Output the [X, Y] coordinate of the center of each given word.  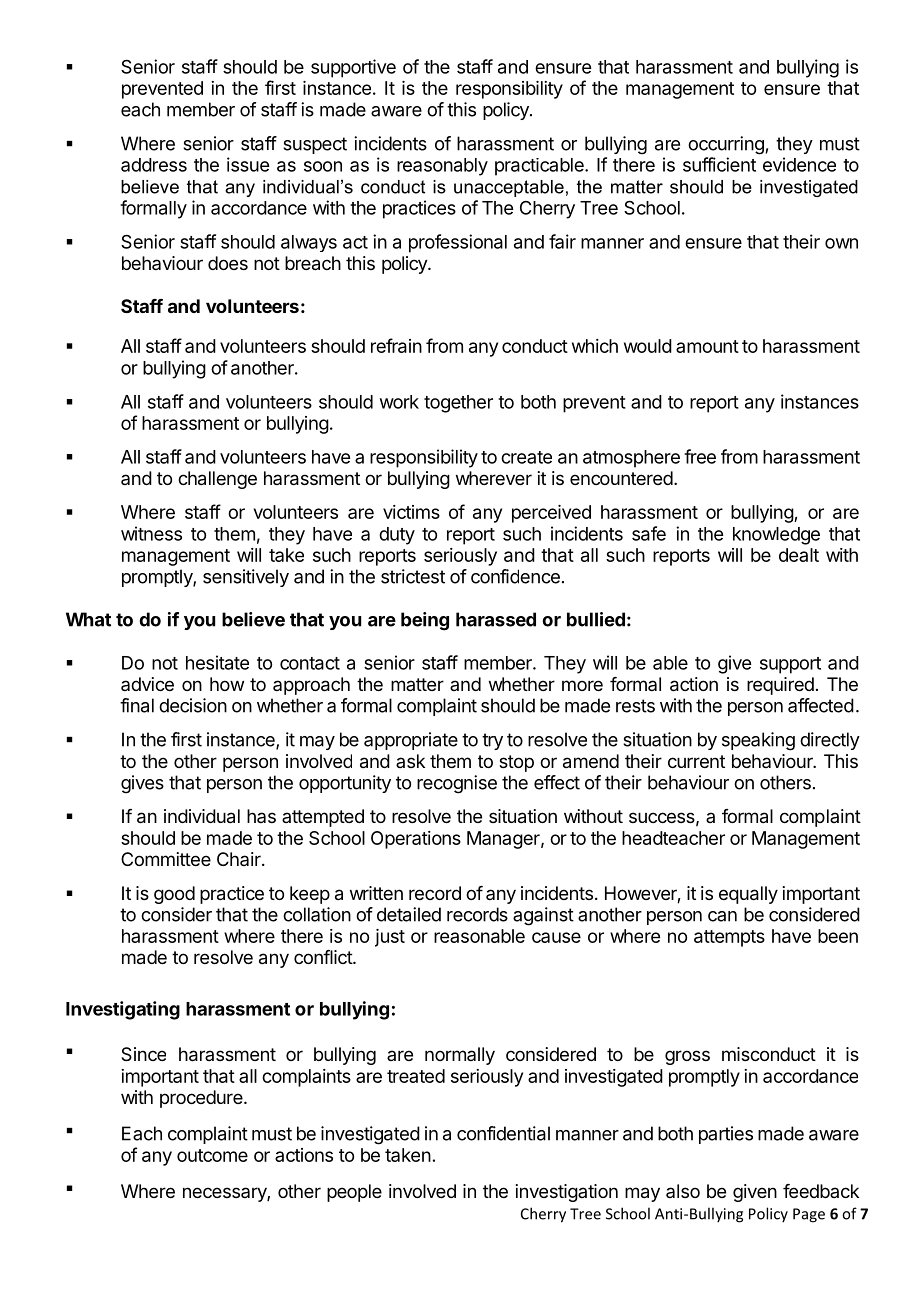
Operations [416, 840]
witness [151, 533]
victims [411, 512]
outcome [212, 1155]
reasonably [442, 167]
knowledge [776, 536]
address [154, 165]
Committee [166, 859]
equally [748, 895]
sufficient [719, 164]
